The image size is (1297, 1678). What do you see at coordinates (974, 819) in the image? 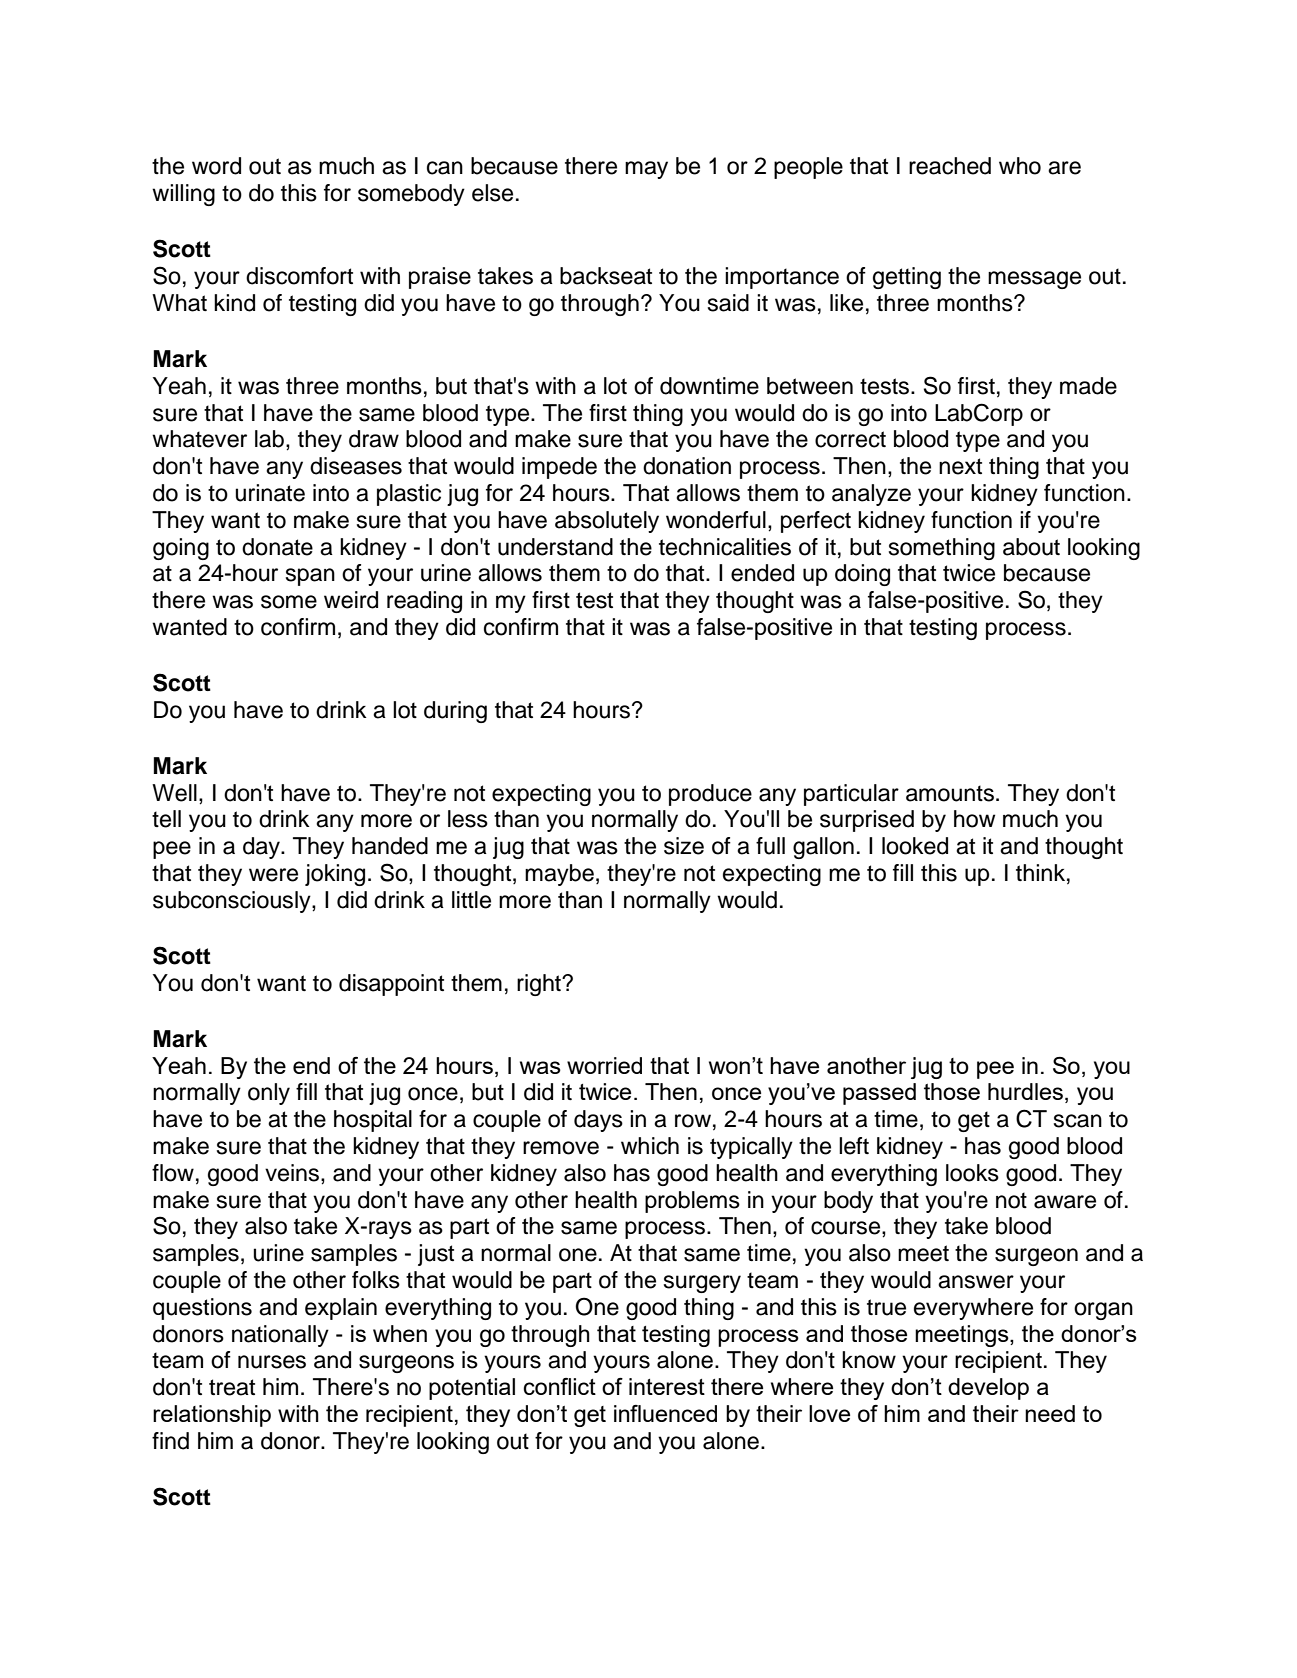
I see `how` at bounding box center [974, 819].
